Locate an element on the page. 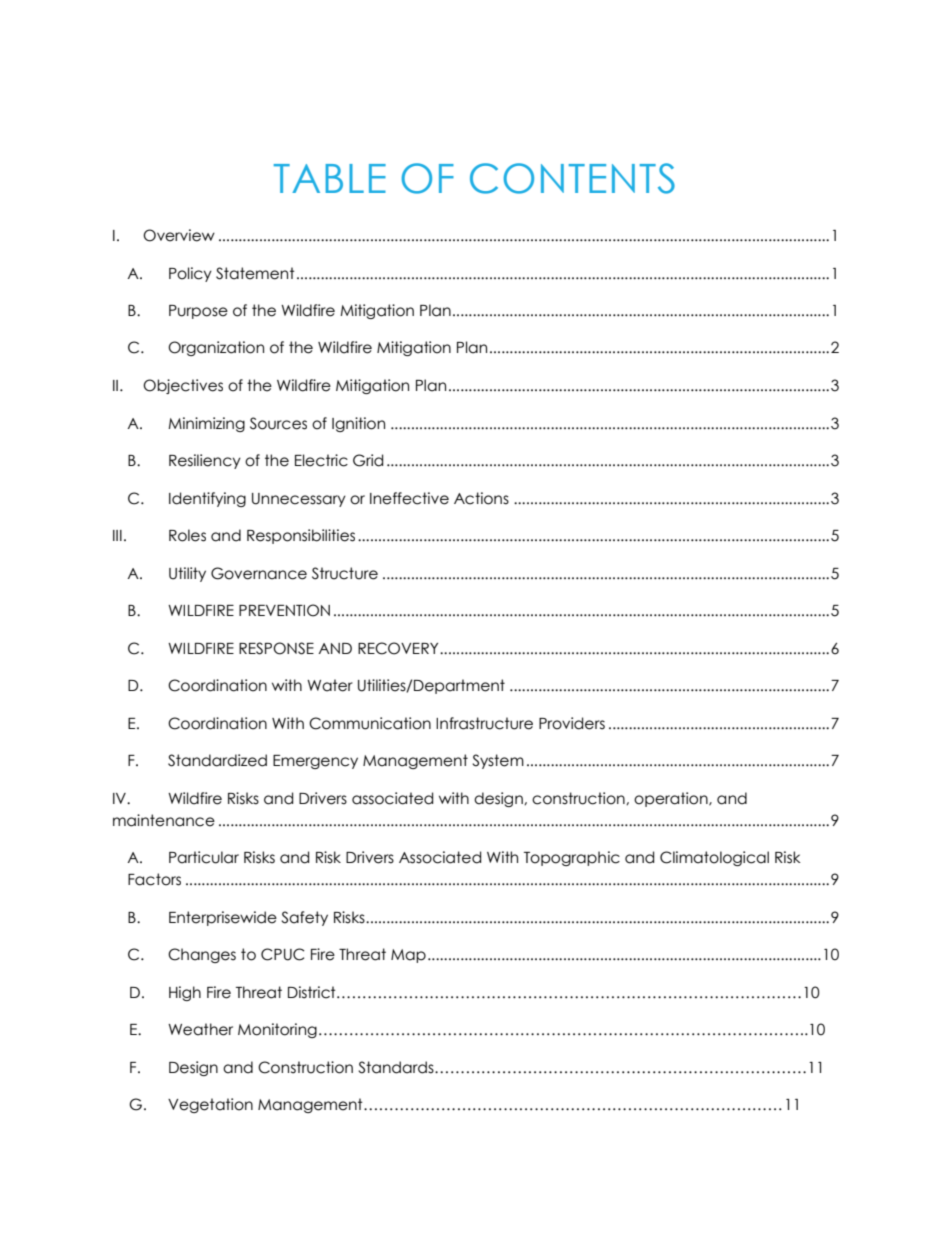 Image resolution: width=952 pixels, height=1233 pixels. TABLE is located at coordinates (330, 178).
